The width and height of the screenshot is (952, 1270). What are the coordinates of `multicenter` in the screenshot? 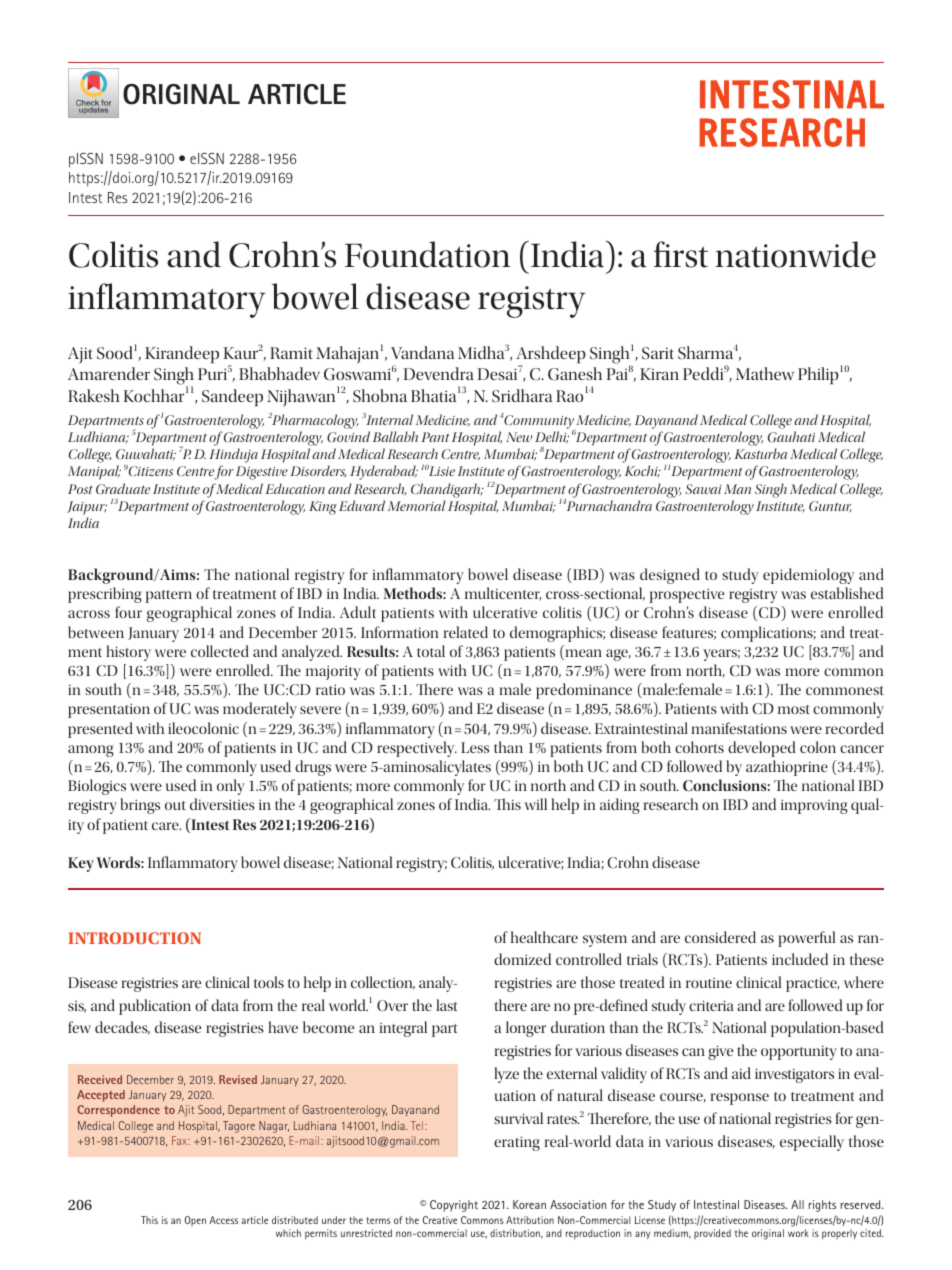 It's located at (503, 594).
